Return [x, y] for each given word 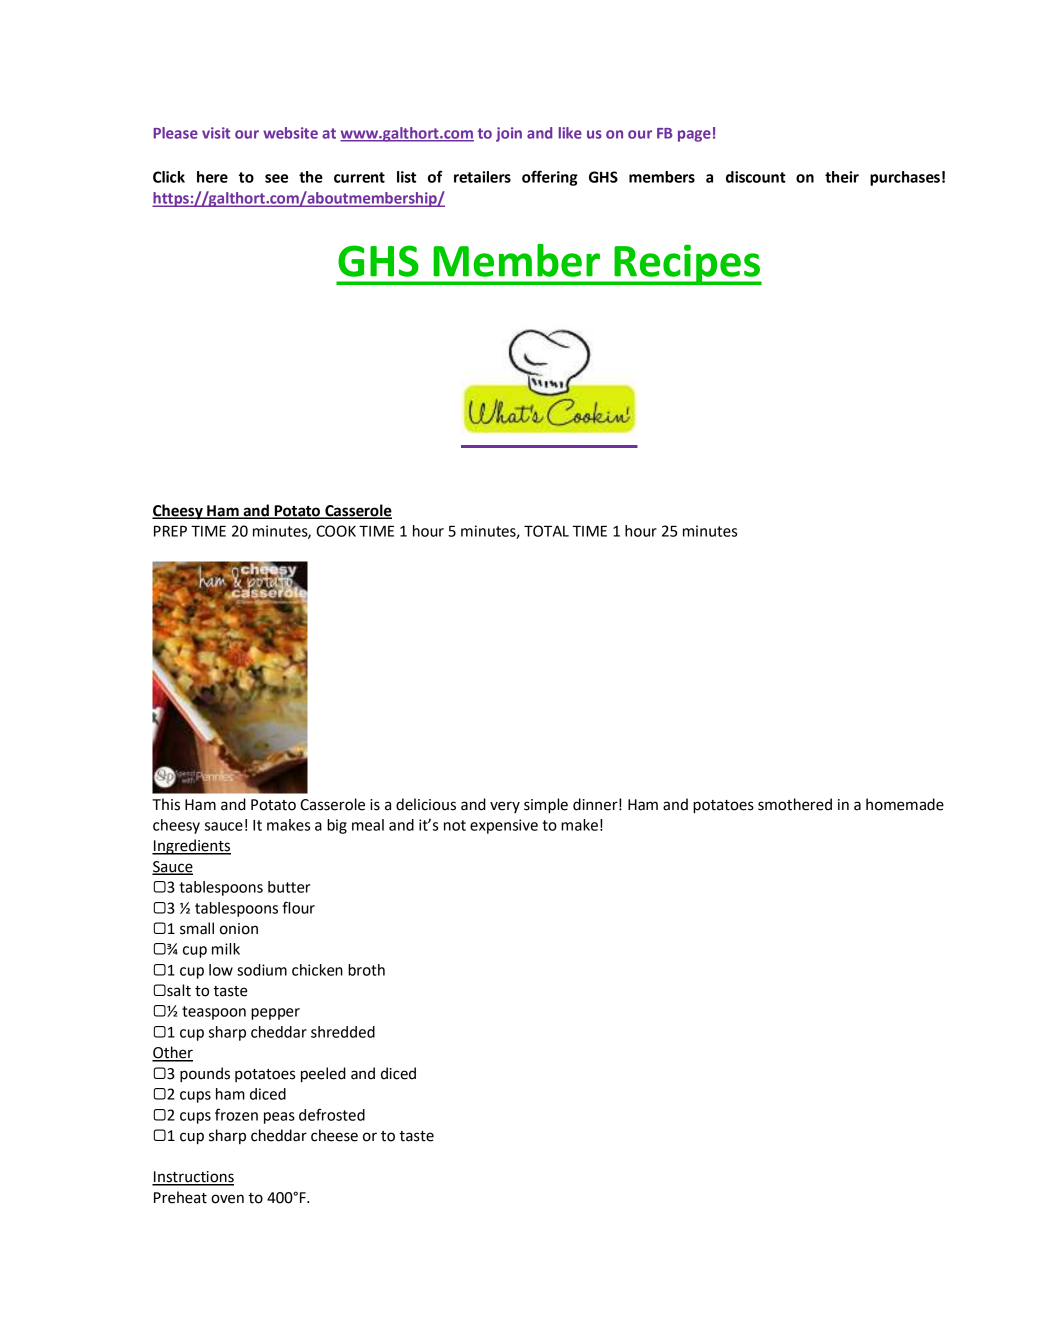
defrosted [332, 1114]
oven [227, 1199]
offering [550, 178]
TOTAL [546, 531]
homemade [905, 804]
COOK [336, 531]
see [276, 178]
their [842, 177]
